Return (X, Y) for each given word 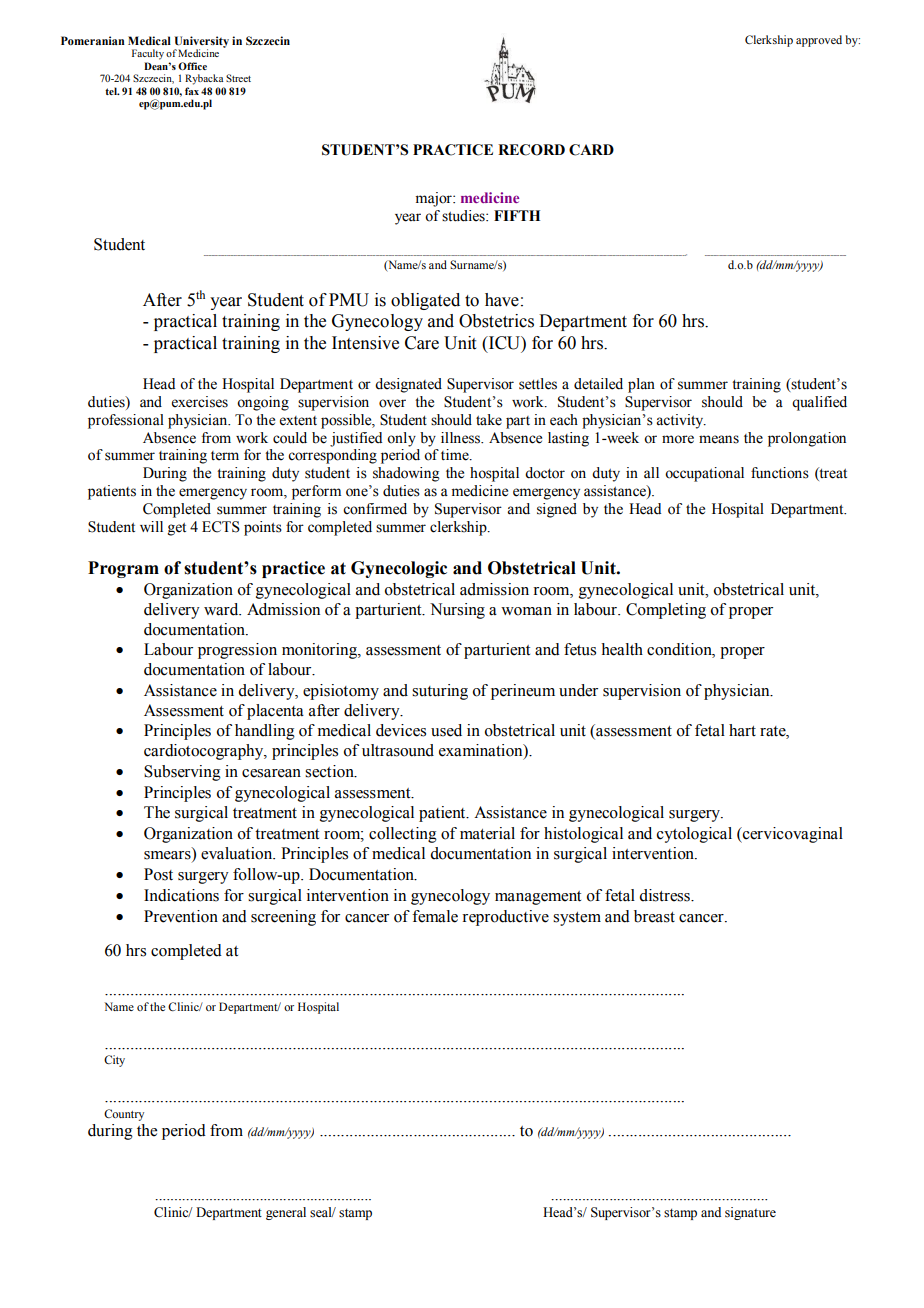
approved (819, 41)
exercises (200, 402)
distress (665, 895)
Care (422, 343)
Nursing (457, 611)
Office (192, 66)
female (435, 916)
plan (641, 385)
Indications (181, 895)
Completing (666, 611)
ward (222, 609)
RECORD (531, 150)
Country (124, 1115)
